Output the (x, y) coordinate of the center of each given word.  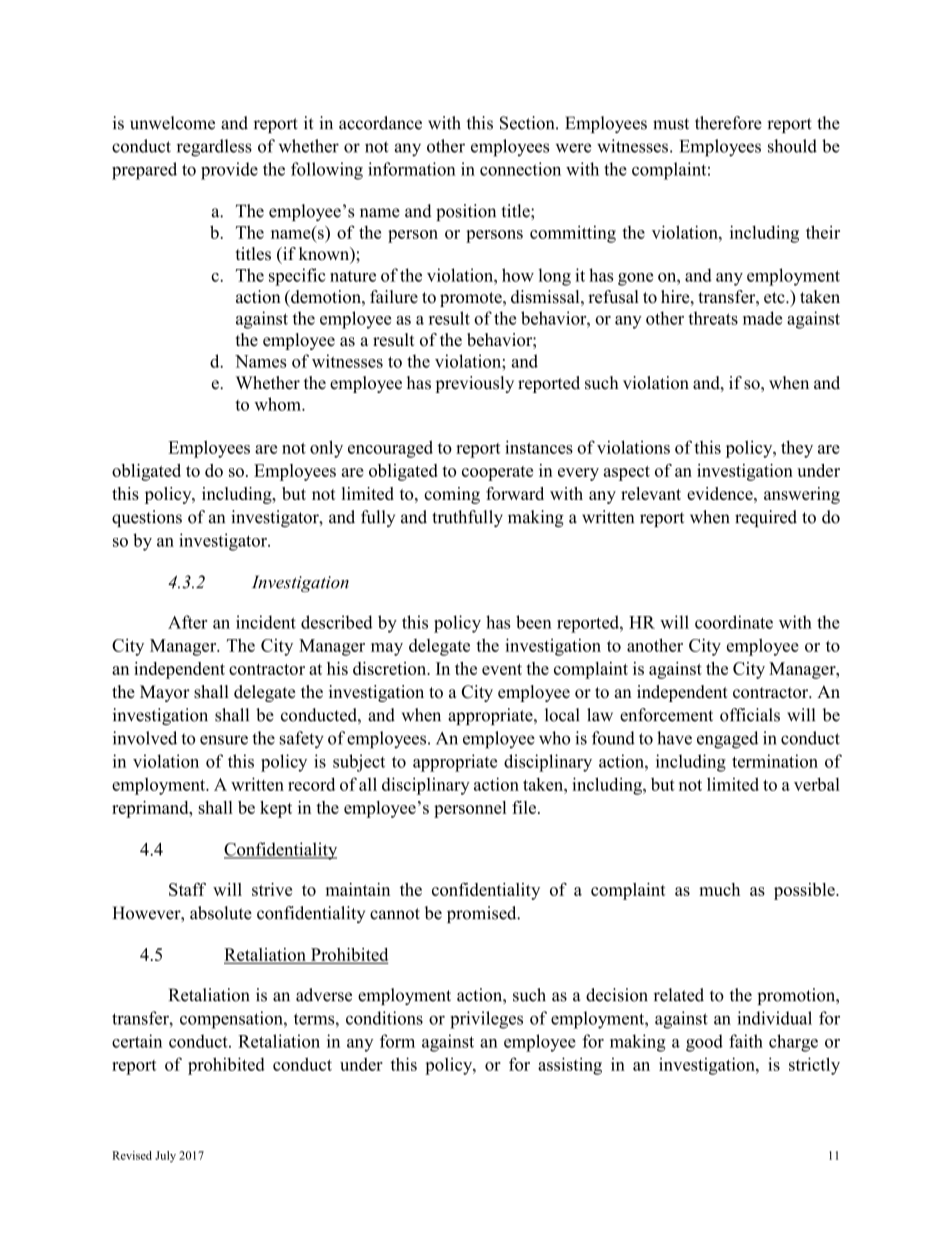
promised (483, 914)
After (187, 622)
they (797, 449)
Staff (187, 889)
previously (475, 384)
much (719, 889)
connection (520, 169)
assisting (570, 1066)
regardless (214, 148)
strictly (814, 1066)
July (165, 1157)
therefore (728, 123)
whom (278, 404)
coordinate (734, 622)
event (502, 669)
